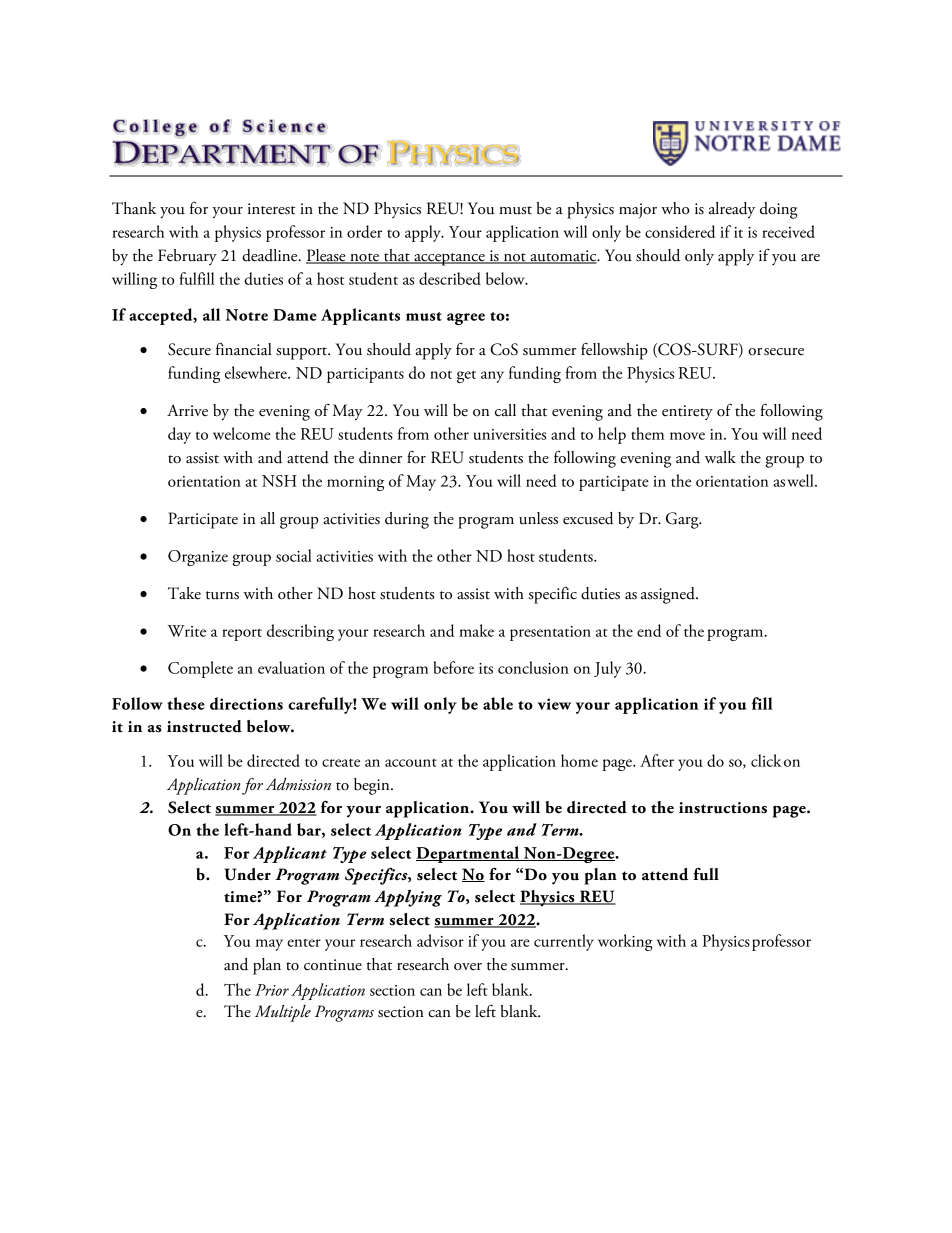 The width and height of the screenshot is (952, 1233). Describe the element at coordinates (449, 259) in the screenshot. I see `acceptance` at that location.
